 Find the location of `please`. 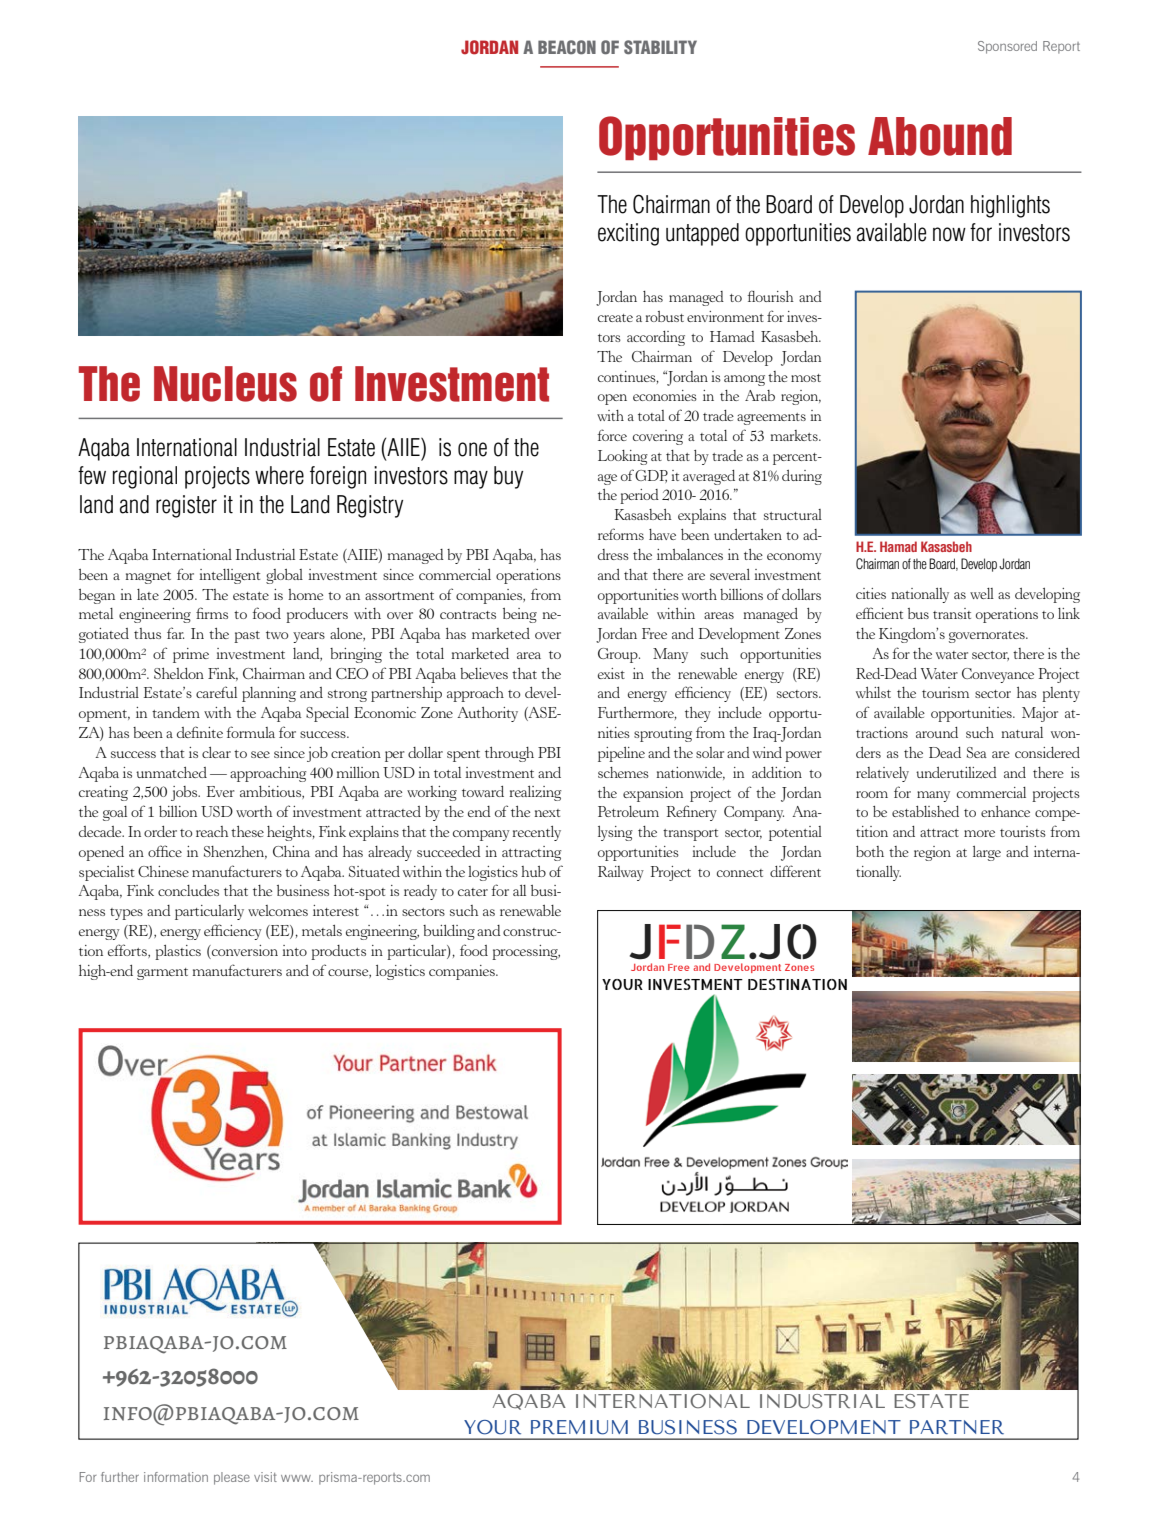

please is located at coordinates (232, 1478).
